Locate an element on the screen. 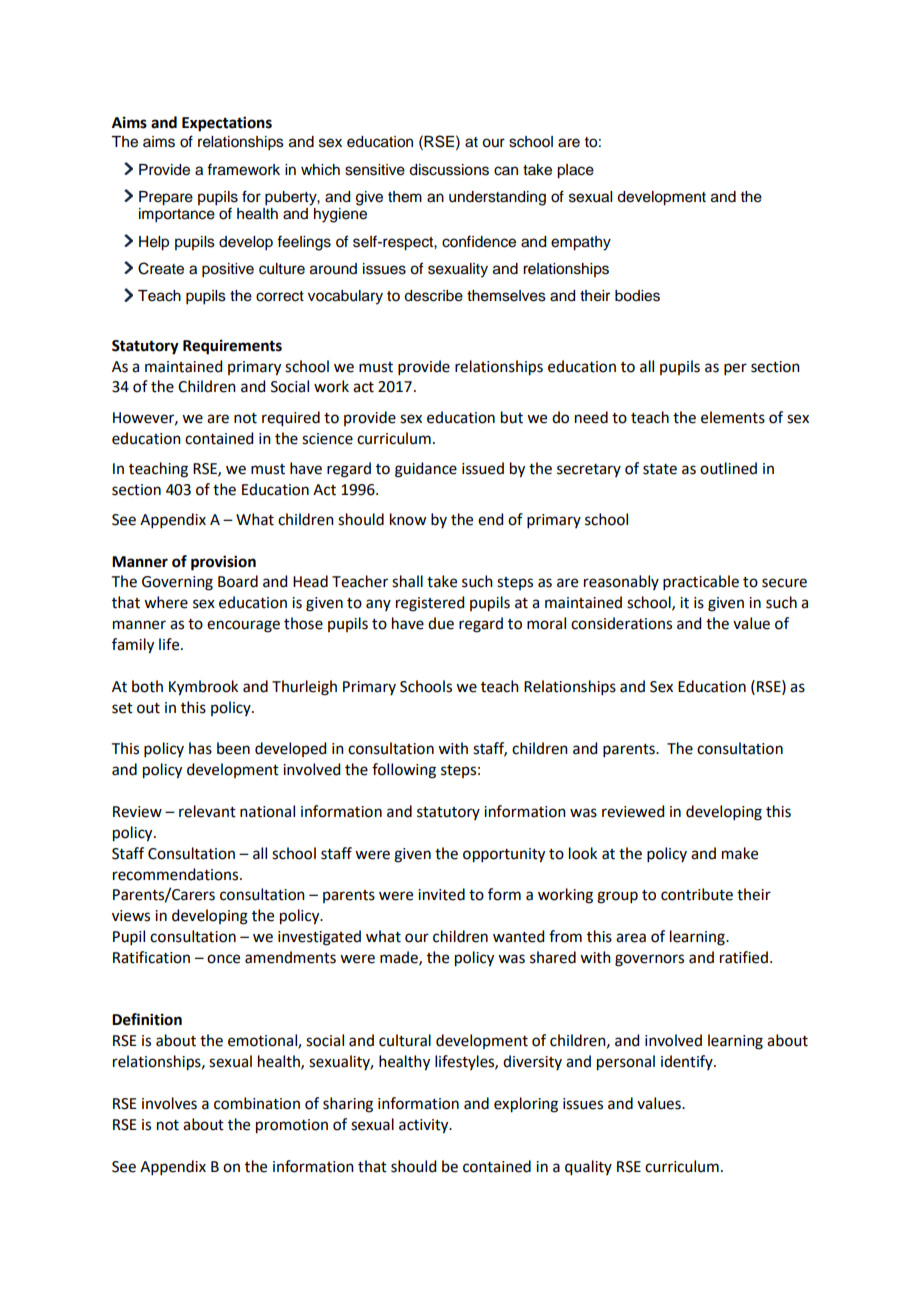 This screenshot has height=1308, width=924. Expectations is located at coordinates (227, 124).
